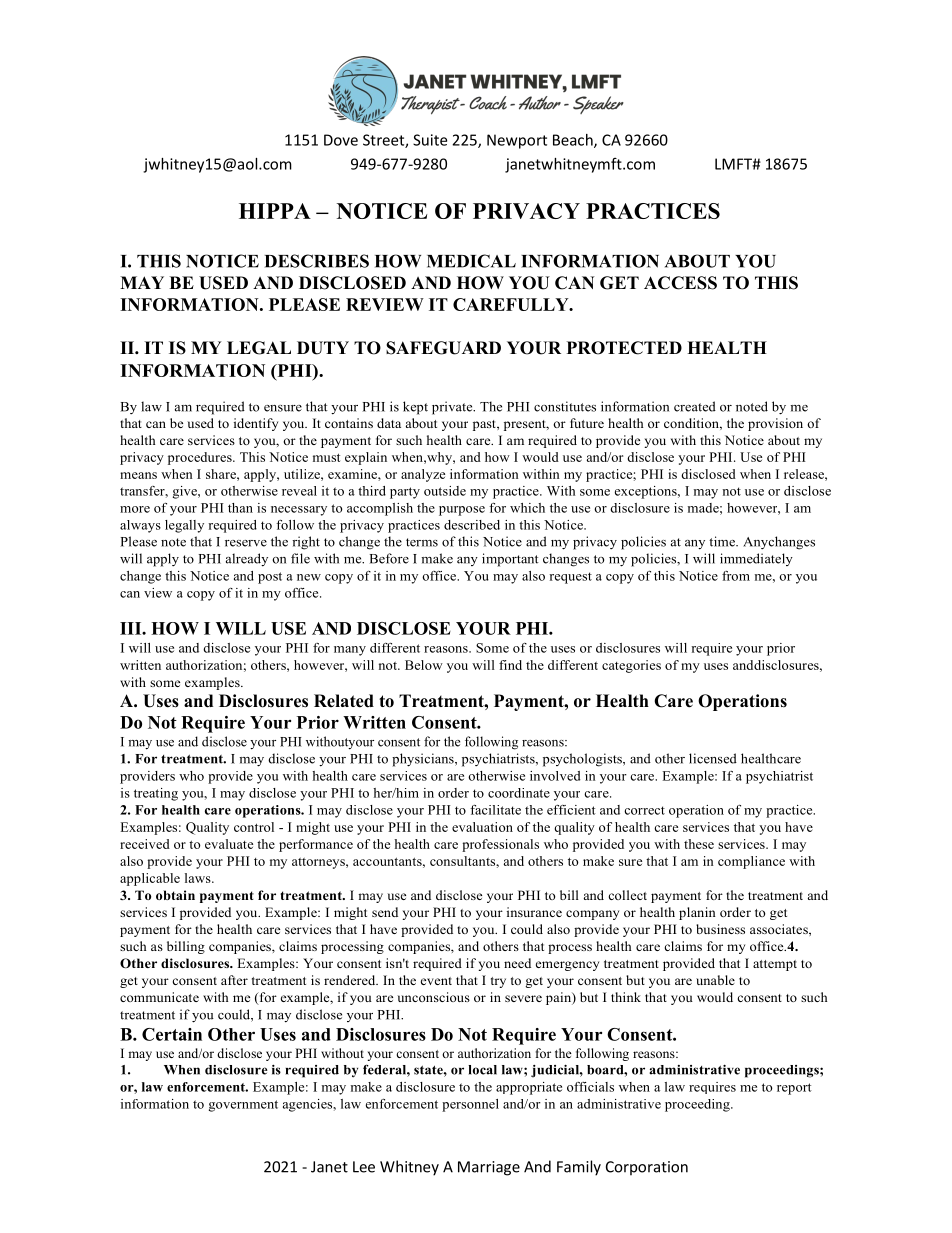  I want to click on Beach, so click(574, 141).
